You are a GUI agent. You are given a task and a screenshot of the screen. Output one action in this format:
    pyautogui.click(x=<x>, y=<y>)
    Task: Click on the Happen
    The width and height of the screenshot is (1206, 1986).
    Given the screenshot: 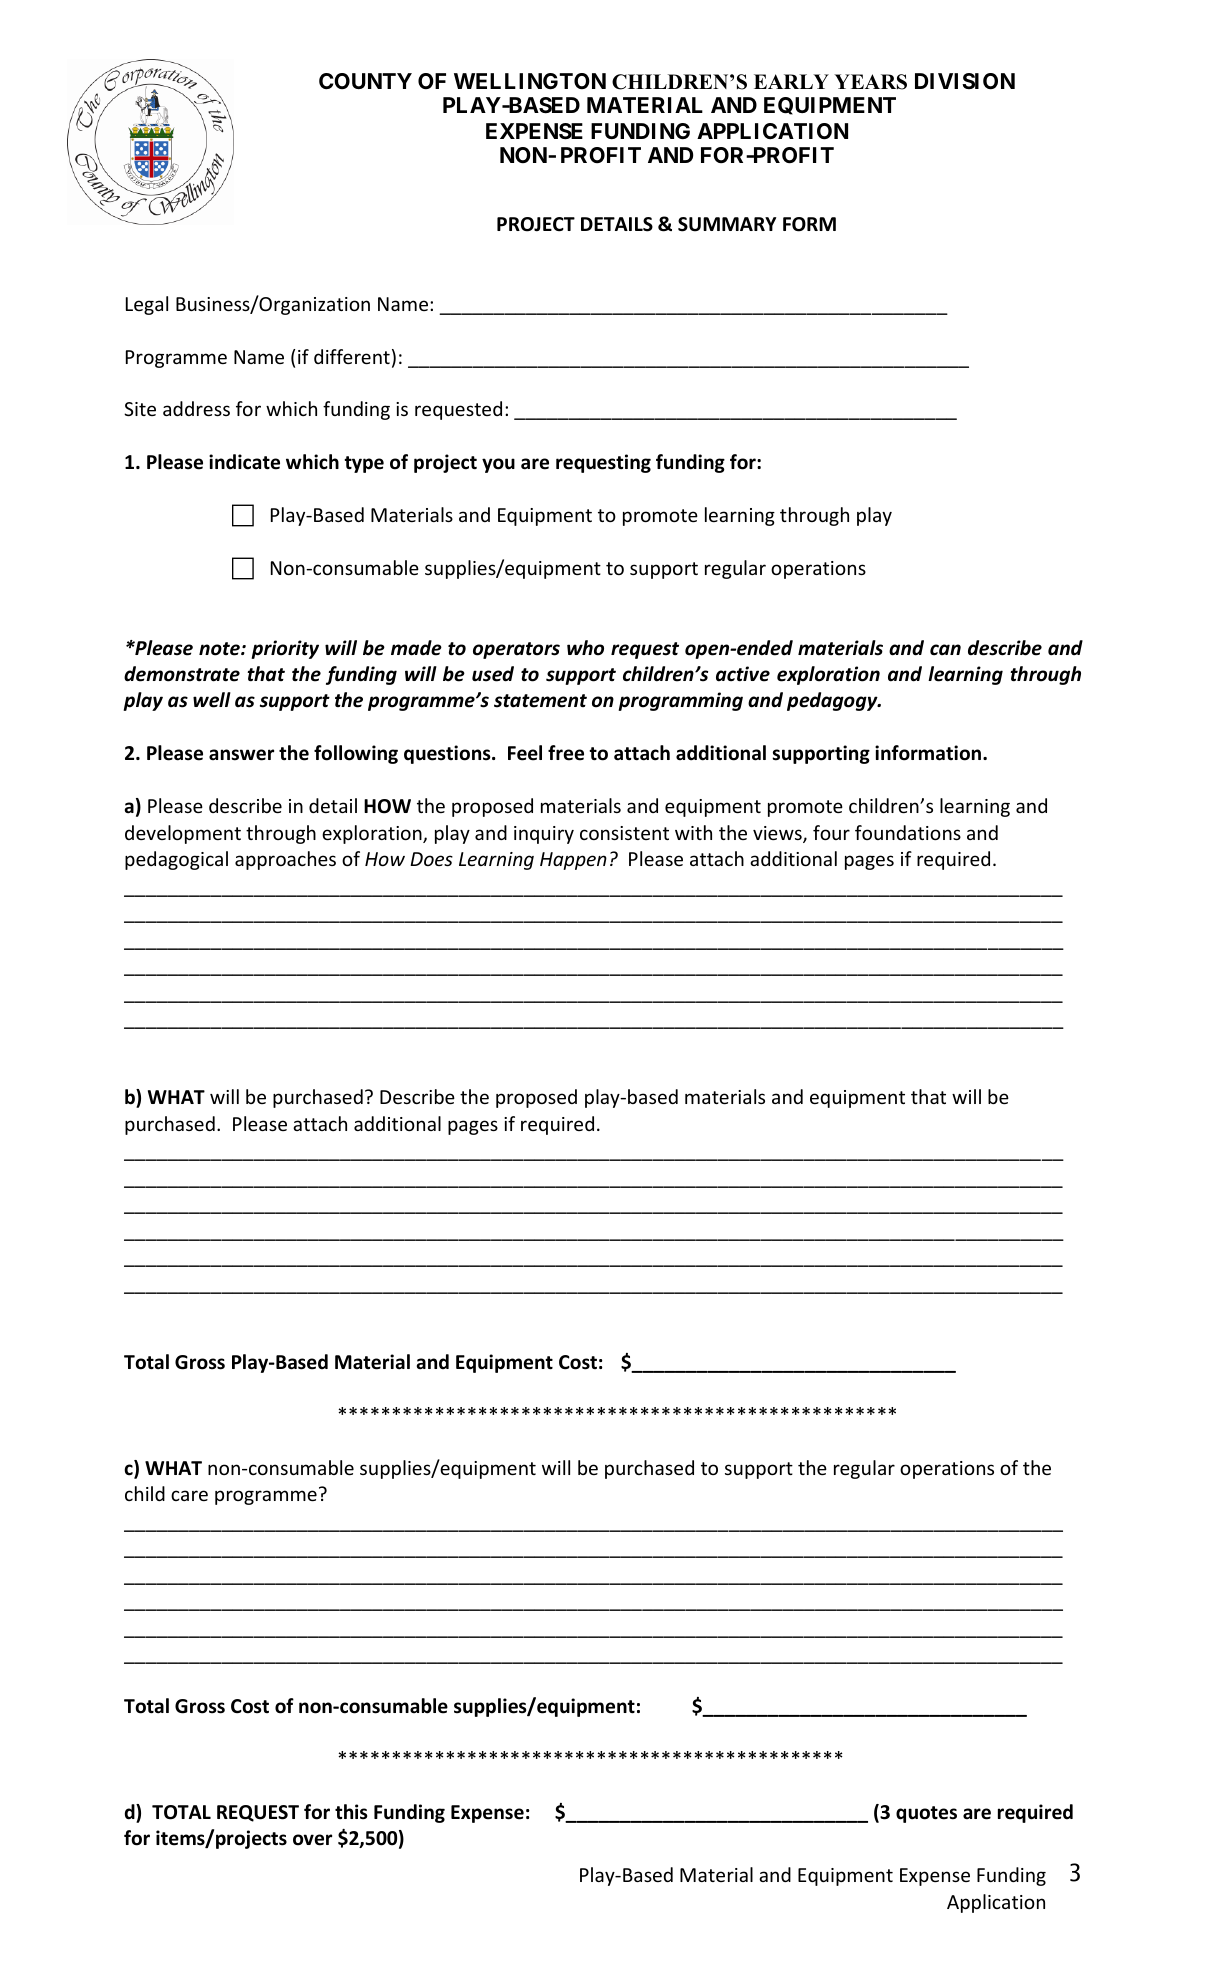 What is the action you would take?
    pyautogui.click(x=573, y=861)
